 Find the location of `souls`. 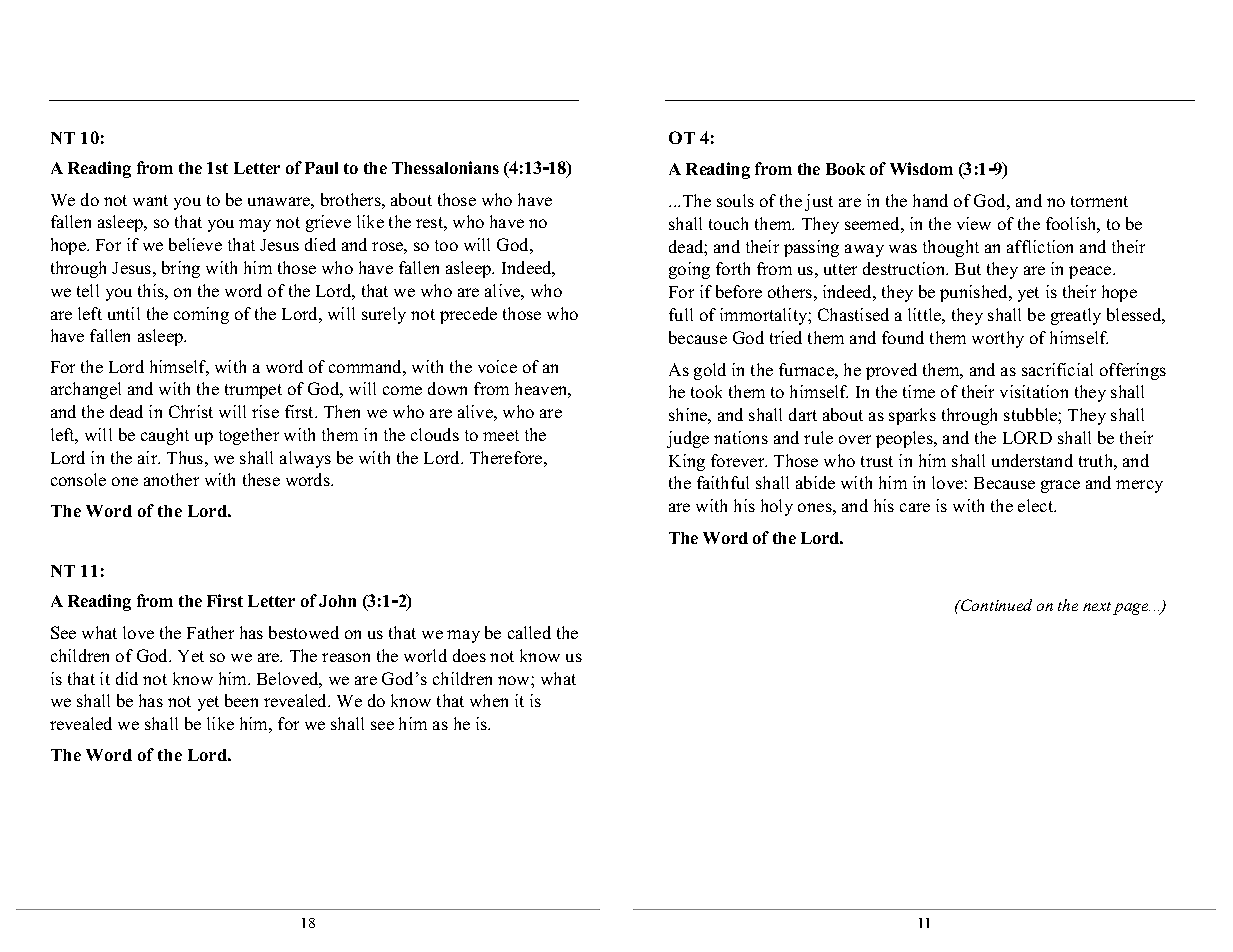

souls is located at coordinates (735, 200).
